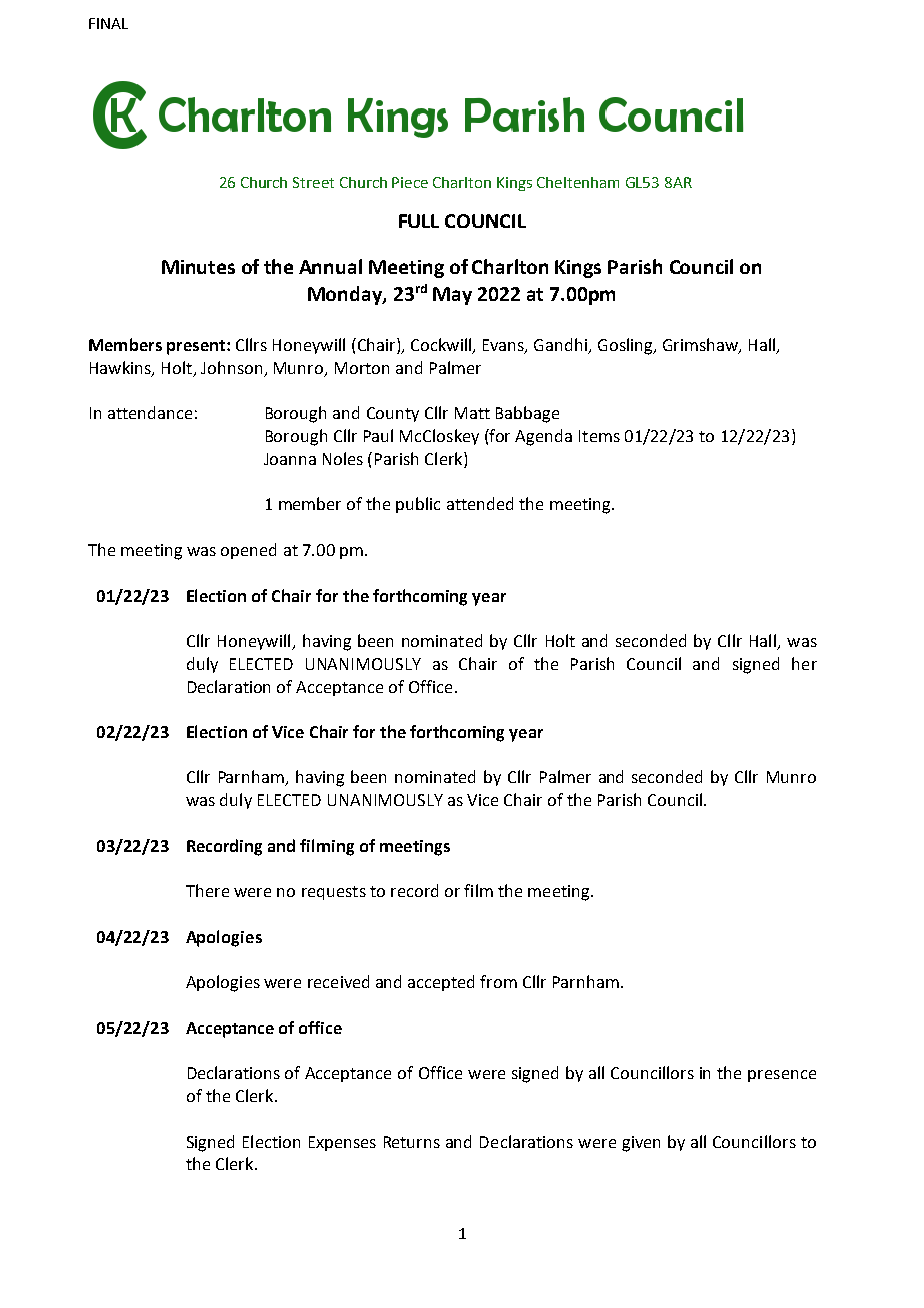 This document has width=924, height=1308. I want to click on opened, so click(248, 551).
